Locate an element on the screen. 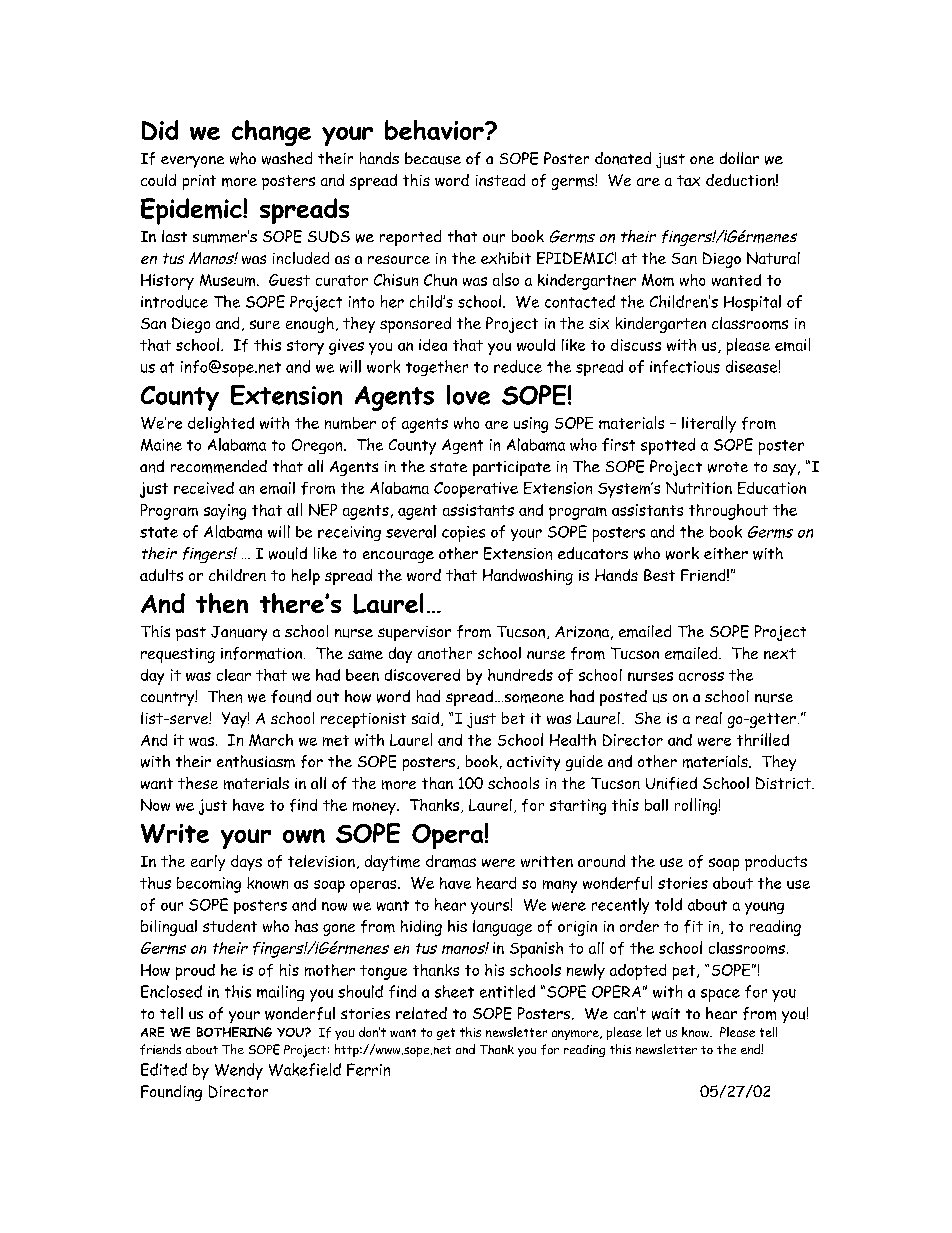 This screenshot has height=1233, width=952. dramas is located at coordinates (451, 861).
